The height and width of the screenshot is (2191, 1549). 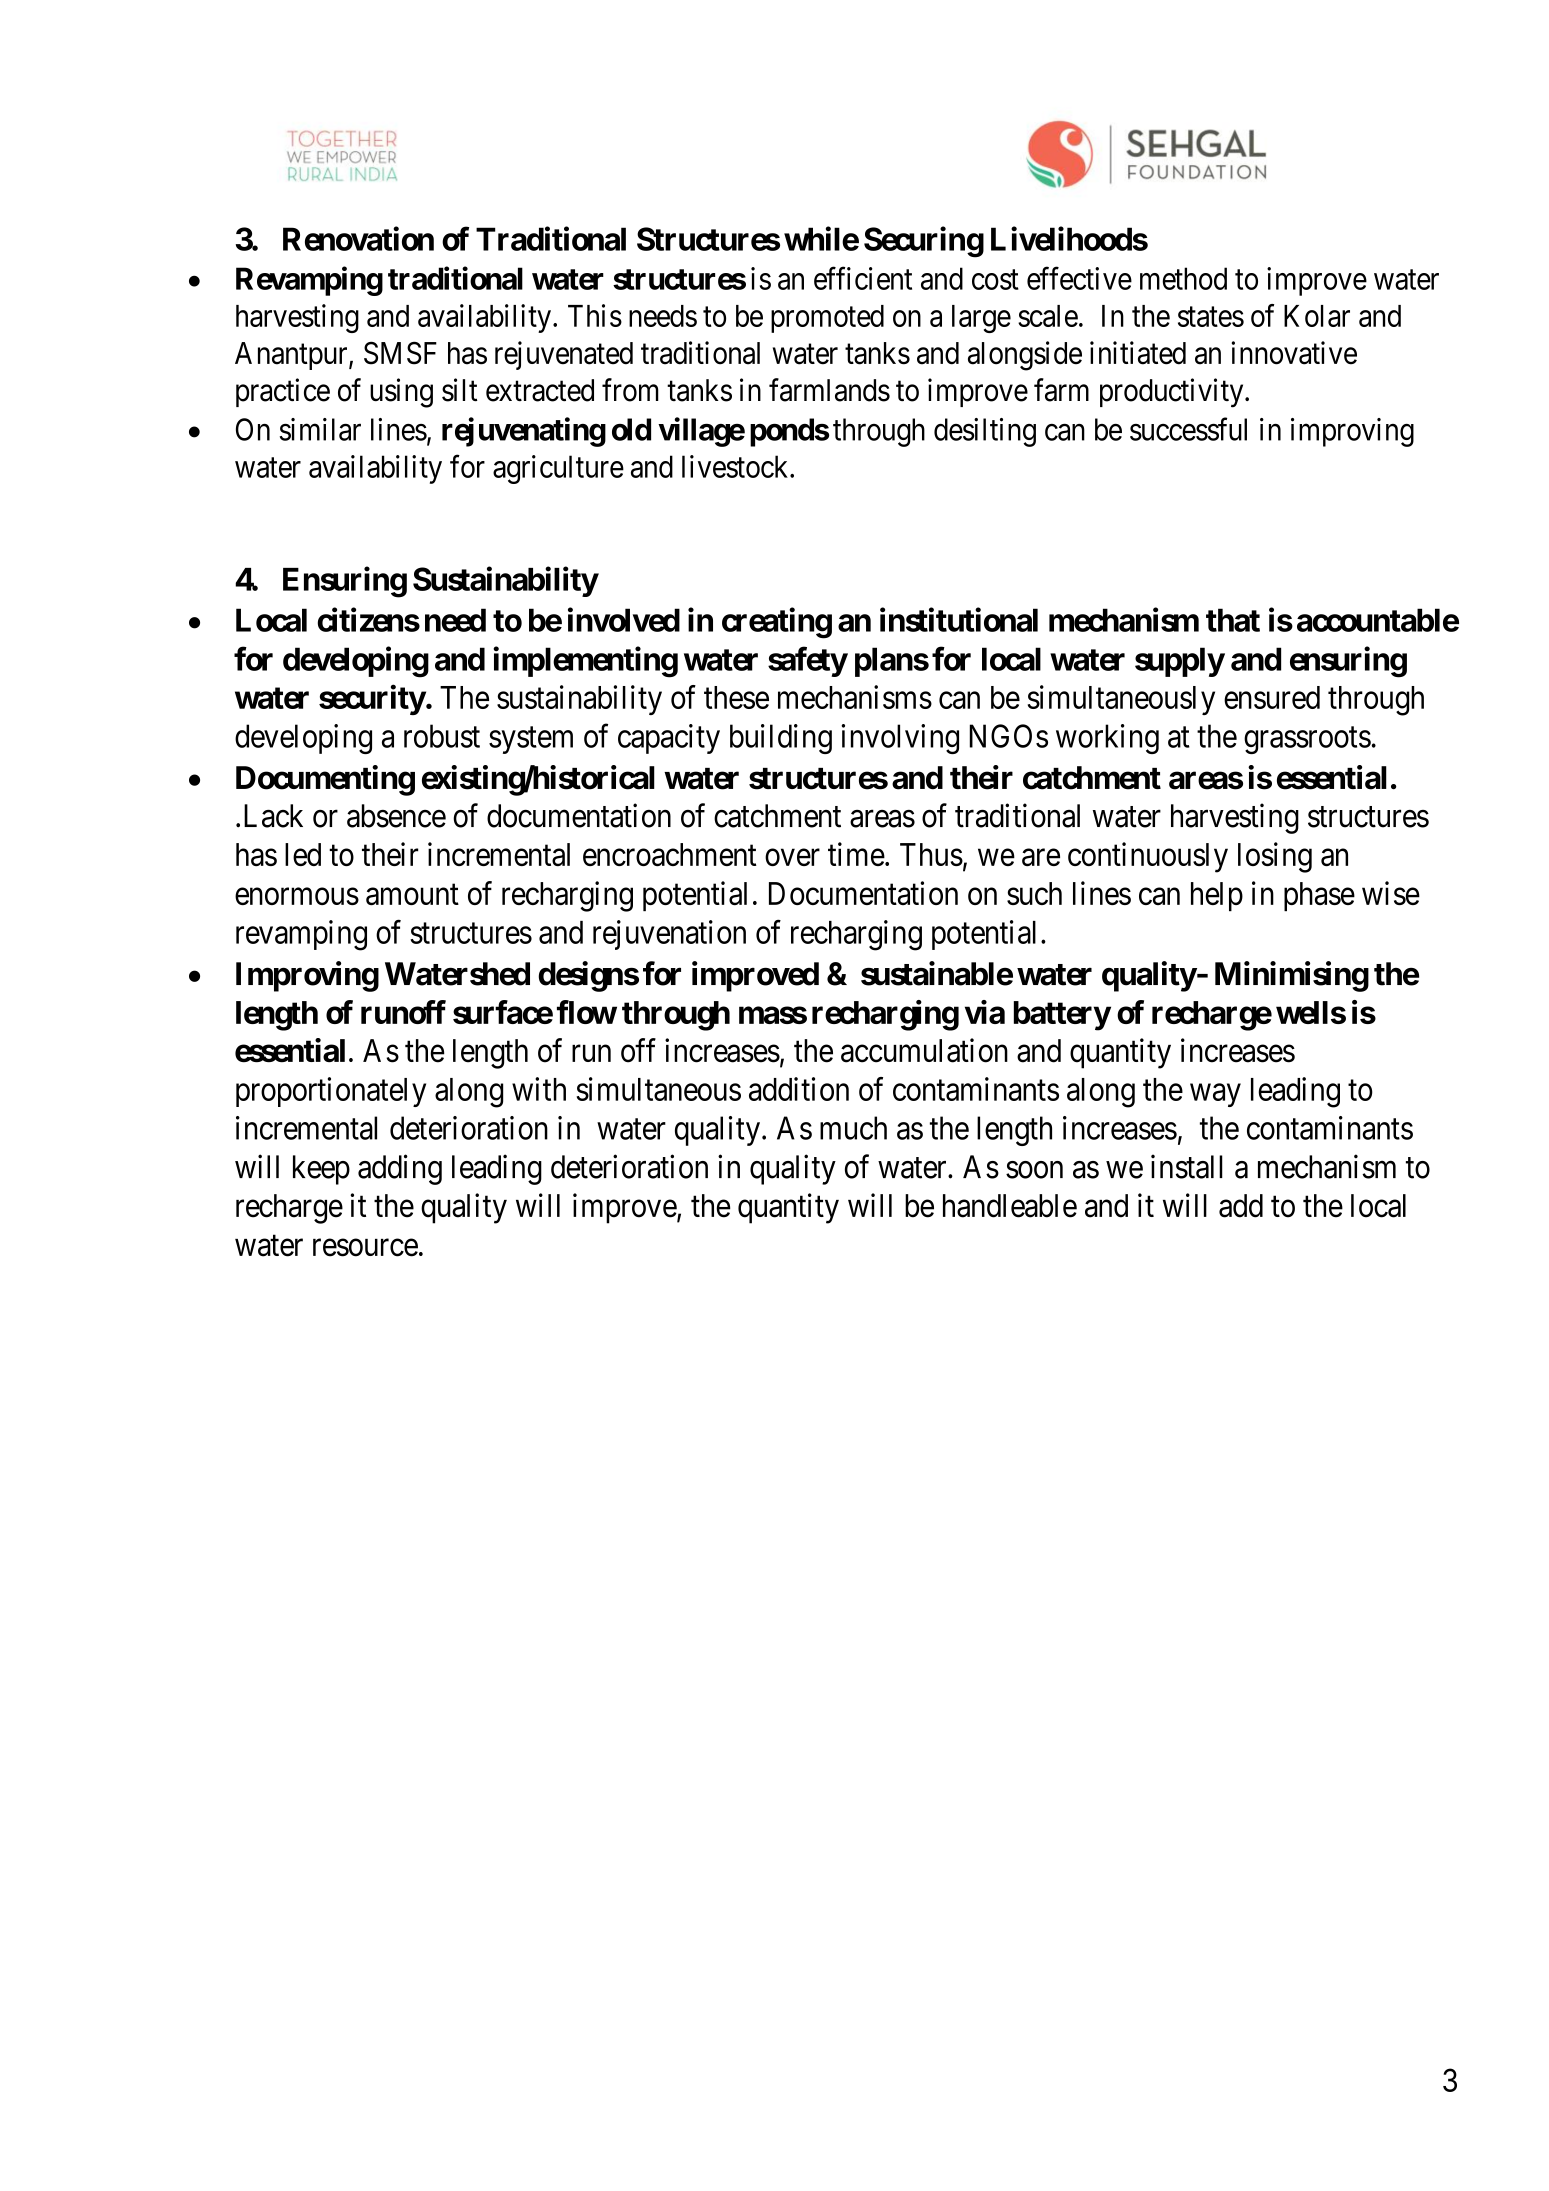 What do you see at coordinates (358, 238) in the screenshot?
I see `Renovation` at bounding box center [358, 238].
